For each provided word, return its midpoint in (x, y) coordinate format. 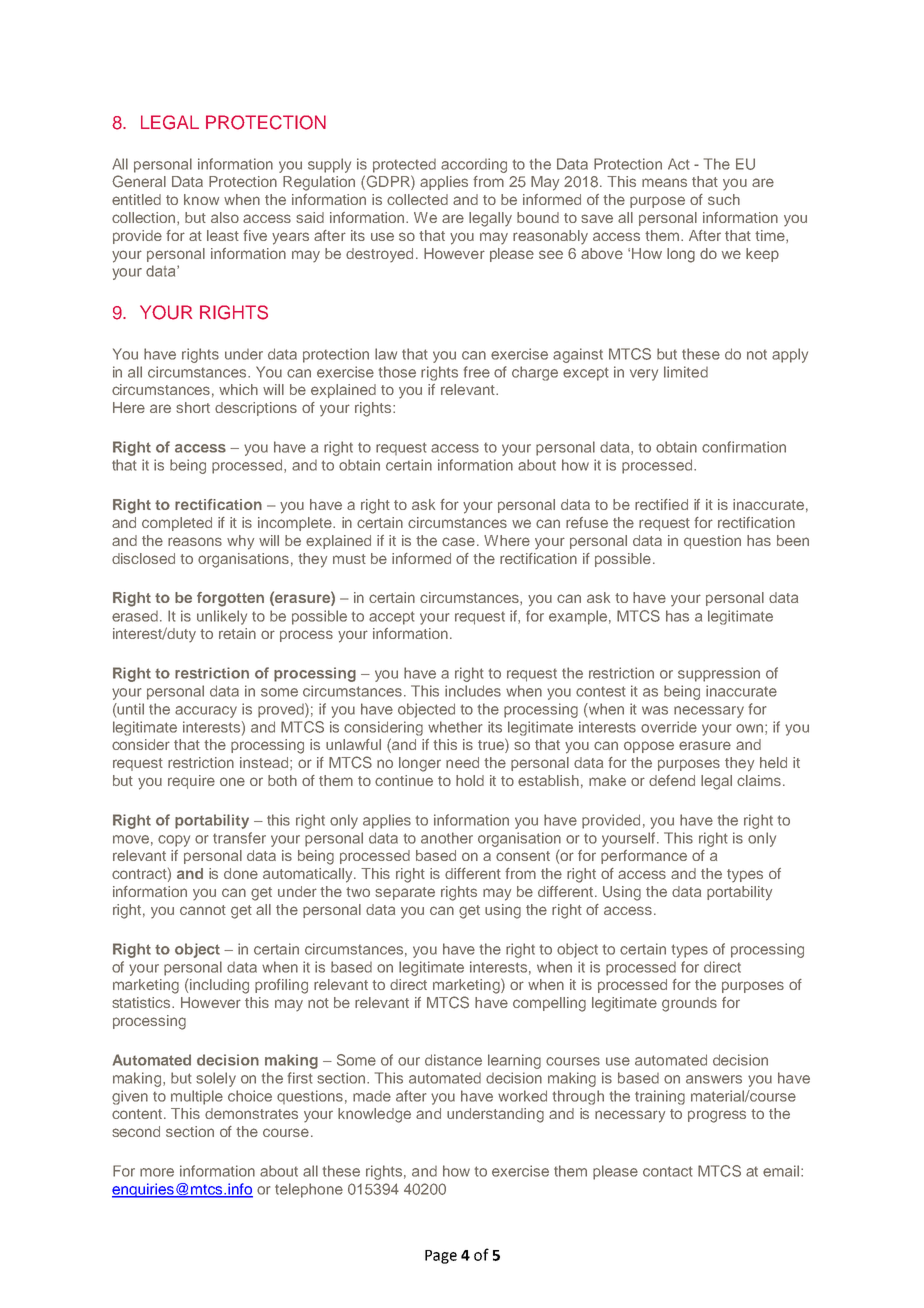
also (225, 217)
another (447, 838)
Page (441, 1257)
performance (644, 857)
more (157, 1172)
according (474, 165)
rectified (661, 504)
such (724, 199)
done (241, 873)
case (458, 541)
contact (667, 1171)
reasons (195, 541)
